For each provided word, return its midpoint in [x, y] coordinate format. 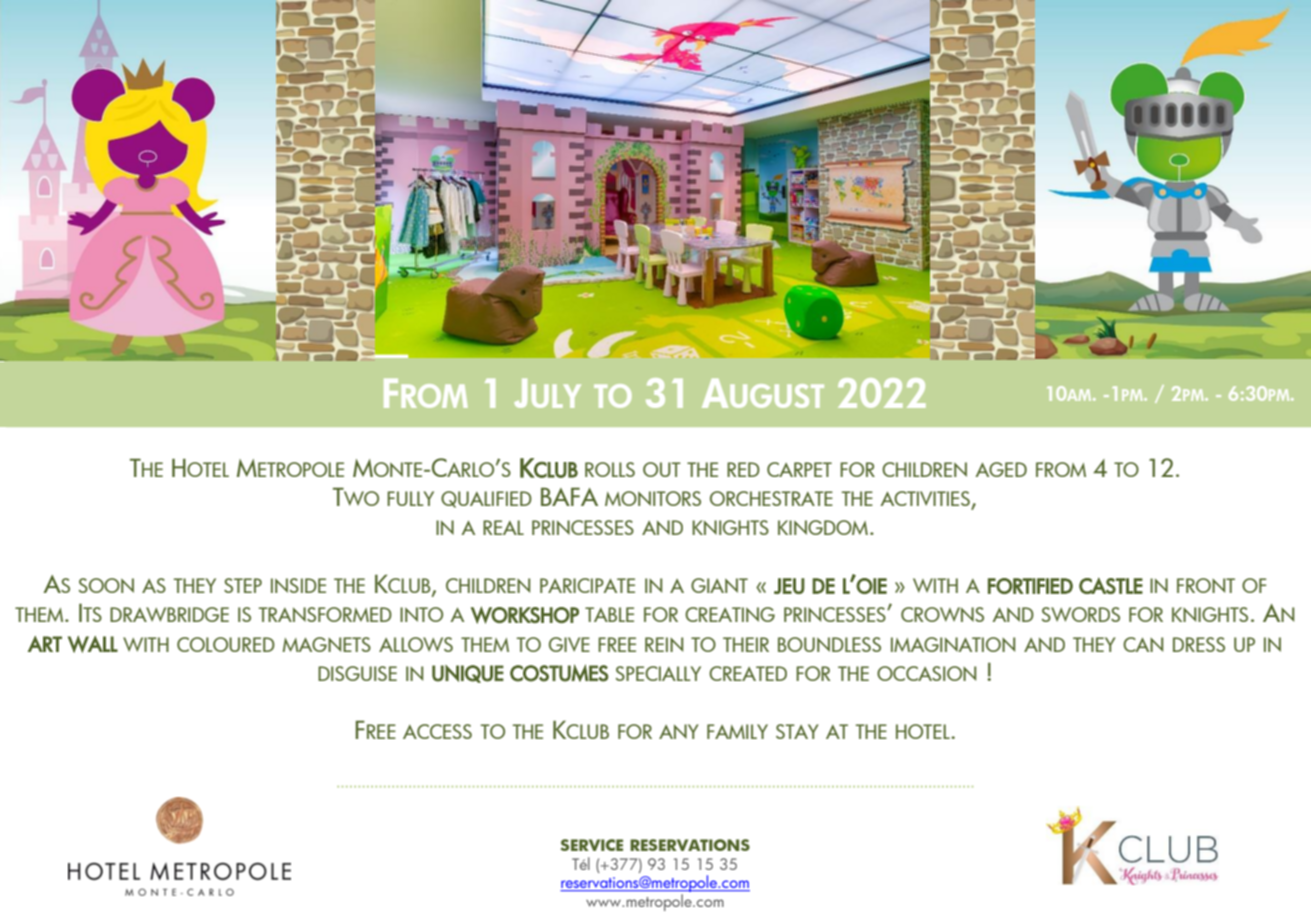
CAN [1143, 644]
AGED [1001, 469]
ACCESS [437, 731]
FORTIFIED [1030, 586]
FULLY [410, 498]
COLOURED [226, 644]
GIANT [719, 585]
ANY [679, 731]
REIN [664, 644]
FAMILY [737, 731]
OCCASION [926, 673]
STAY [797, 731]
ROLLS [610, 469]
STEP [243, 585]
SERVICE [592, 845]
